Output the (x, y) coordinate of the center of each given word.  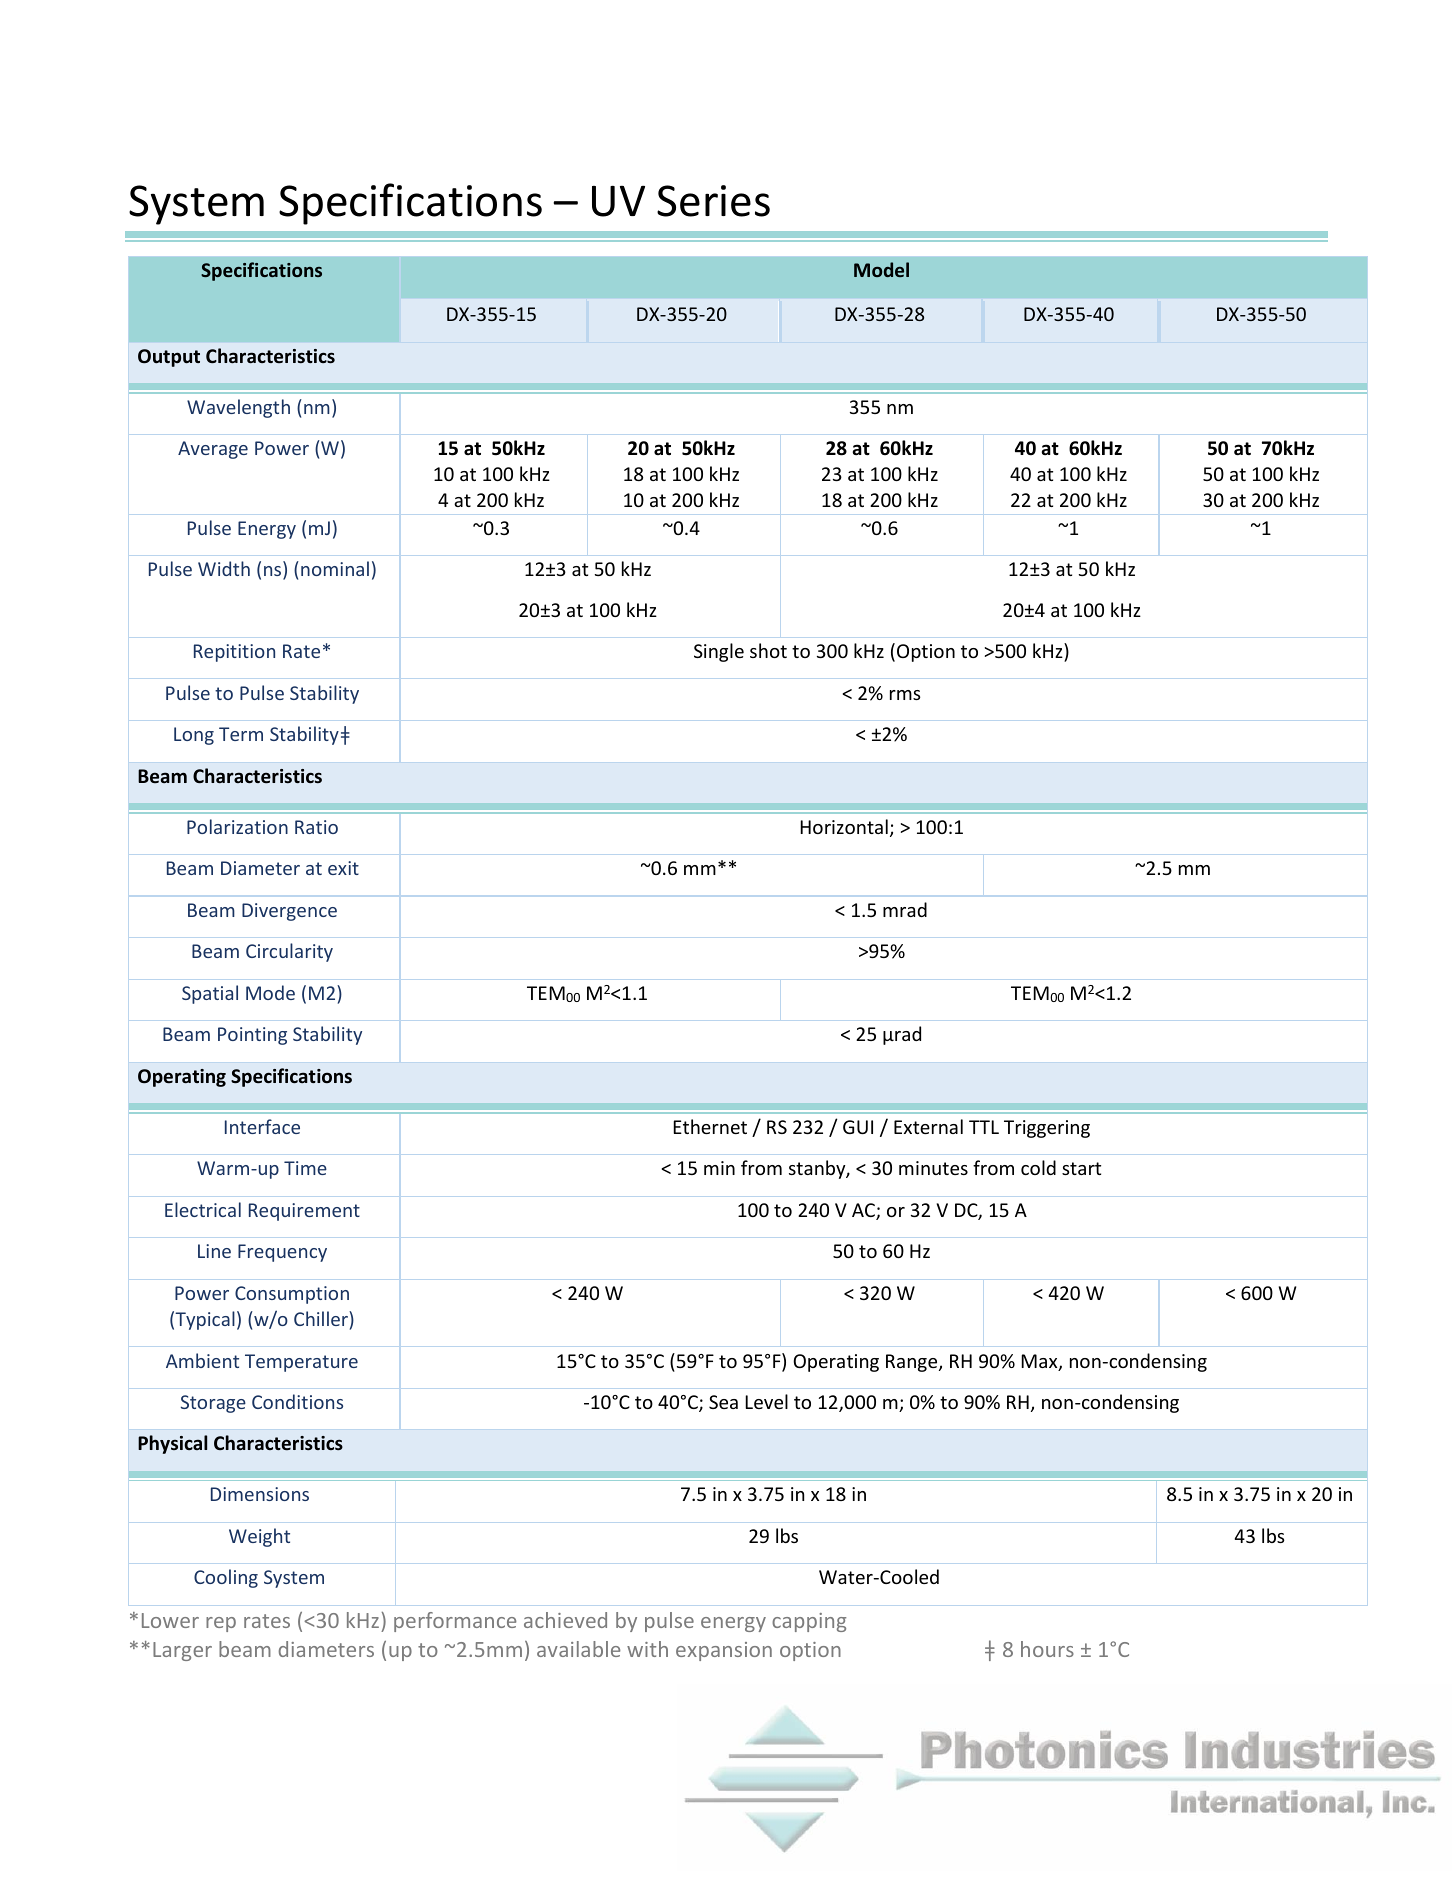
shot (768, 650)
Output (169, 358)
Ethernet (710, 1126)
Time (305, 1168)
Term (241, 734)
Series (713, 201)
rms (905, 695)
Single (719, 652)
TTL (984, 1127)
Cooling (226, 1578)
